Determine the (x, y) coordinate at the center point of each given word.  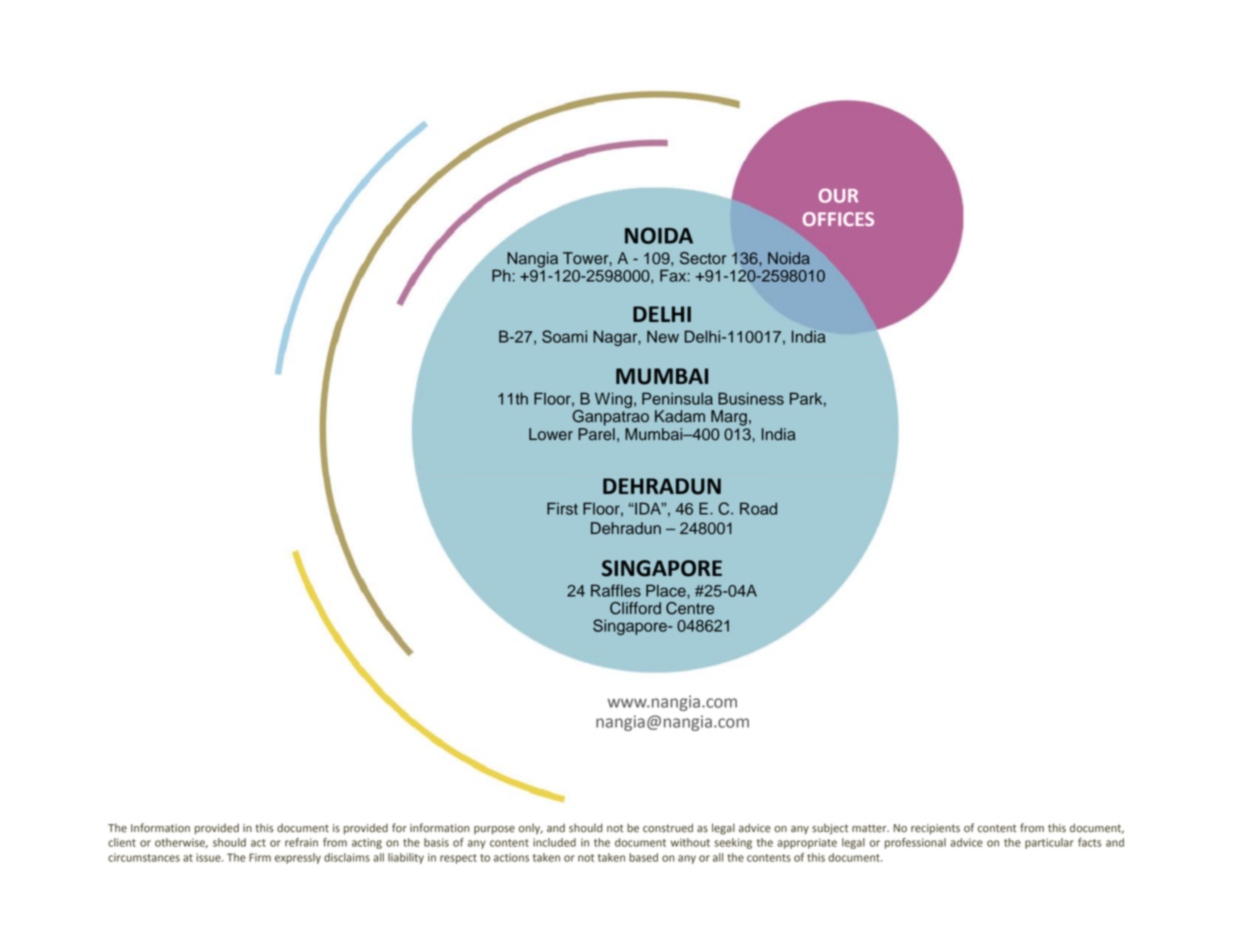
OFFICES (838, 219)
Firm (260, 857)
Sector (703, 258)
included (554, 842)
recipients (935, 829)
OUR (838, 195)
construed (668, 828)
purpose (494, 830)
